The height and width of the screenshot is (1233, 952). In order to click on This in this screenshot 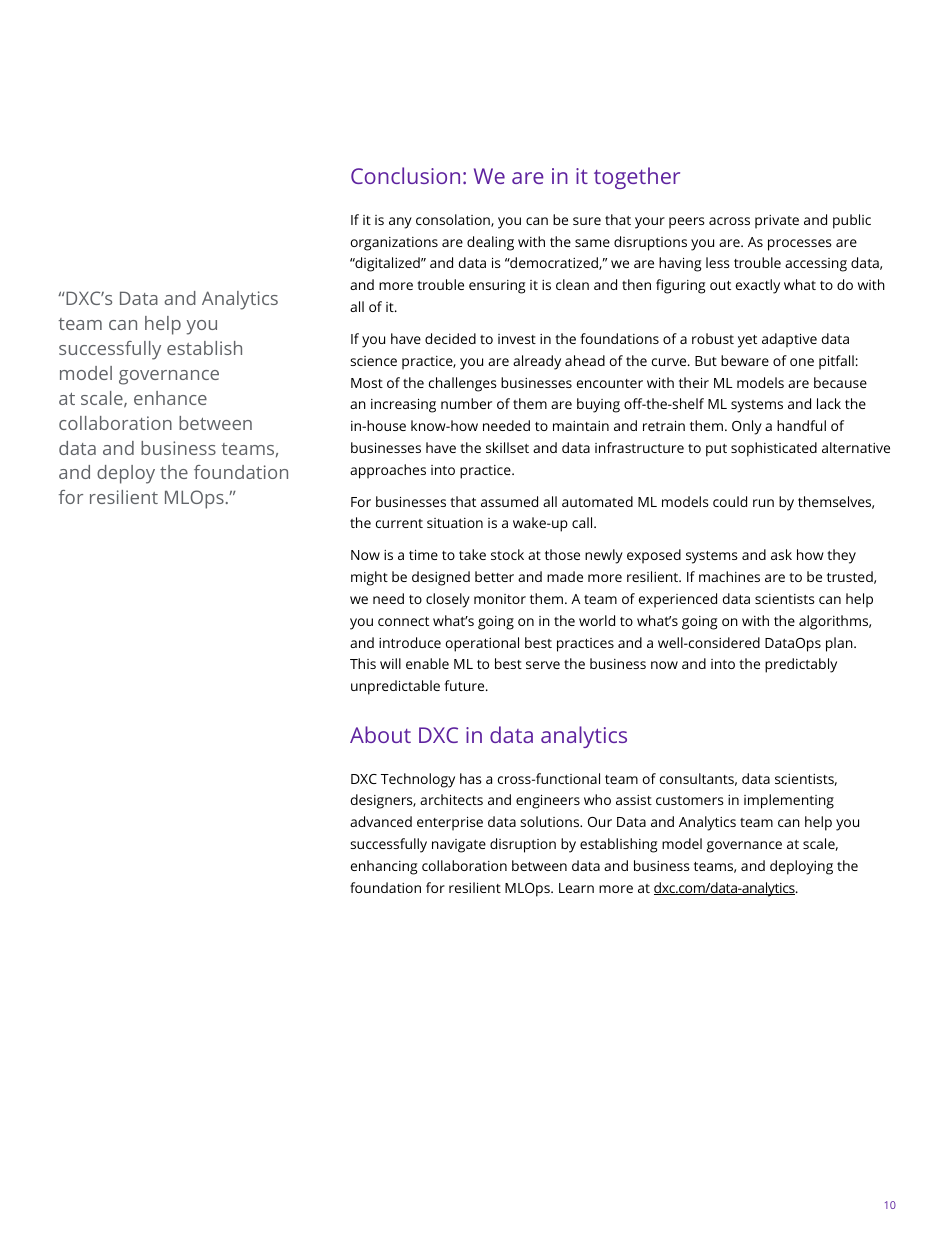, I will do `click(363, 663)`.
